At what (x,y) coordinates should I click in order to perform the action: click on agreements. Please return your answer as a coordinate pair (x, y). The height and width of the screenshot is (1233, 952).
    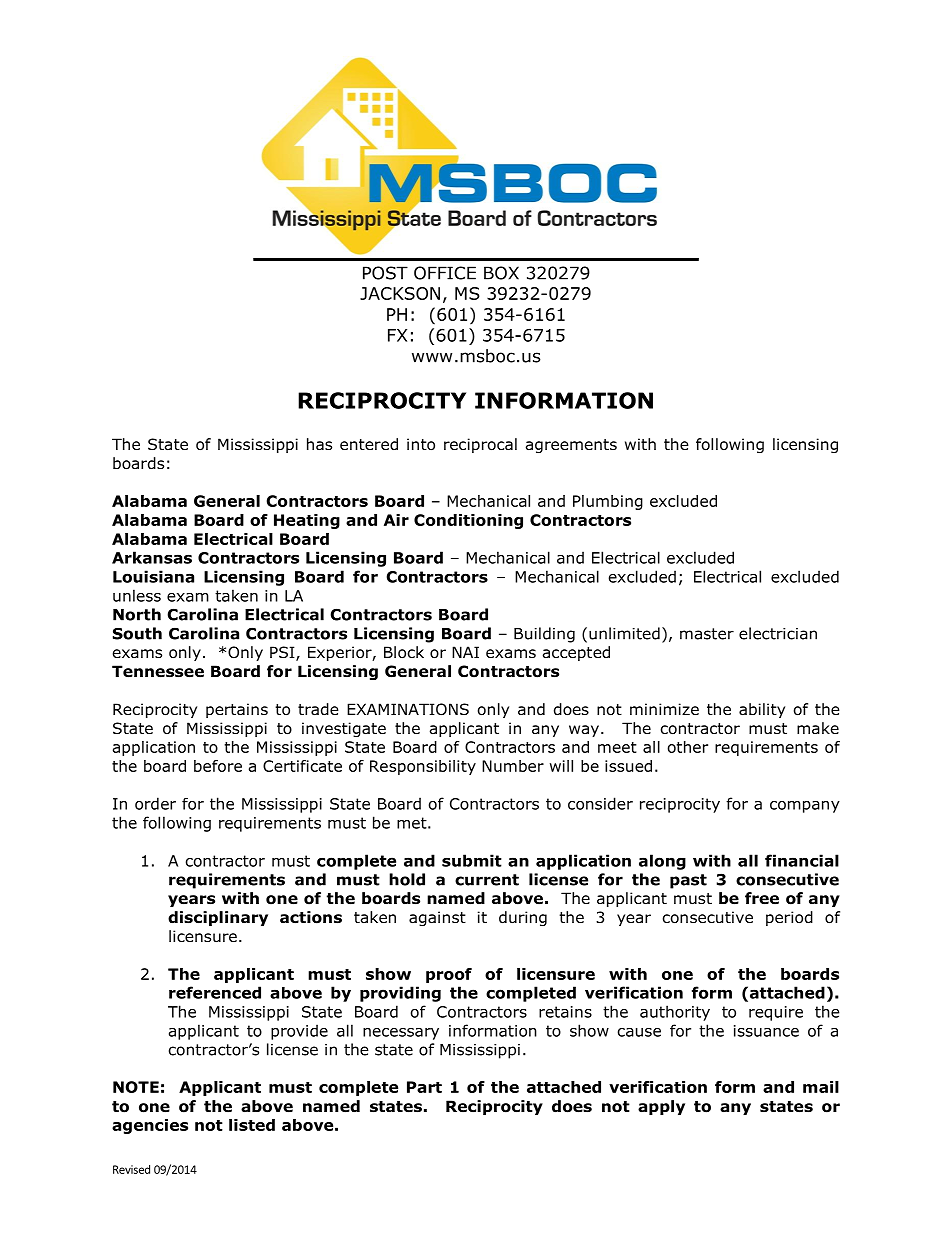
    Looking at the image, I should click on (571, 446).
